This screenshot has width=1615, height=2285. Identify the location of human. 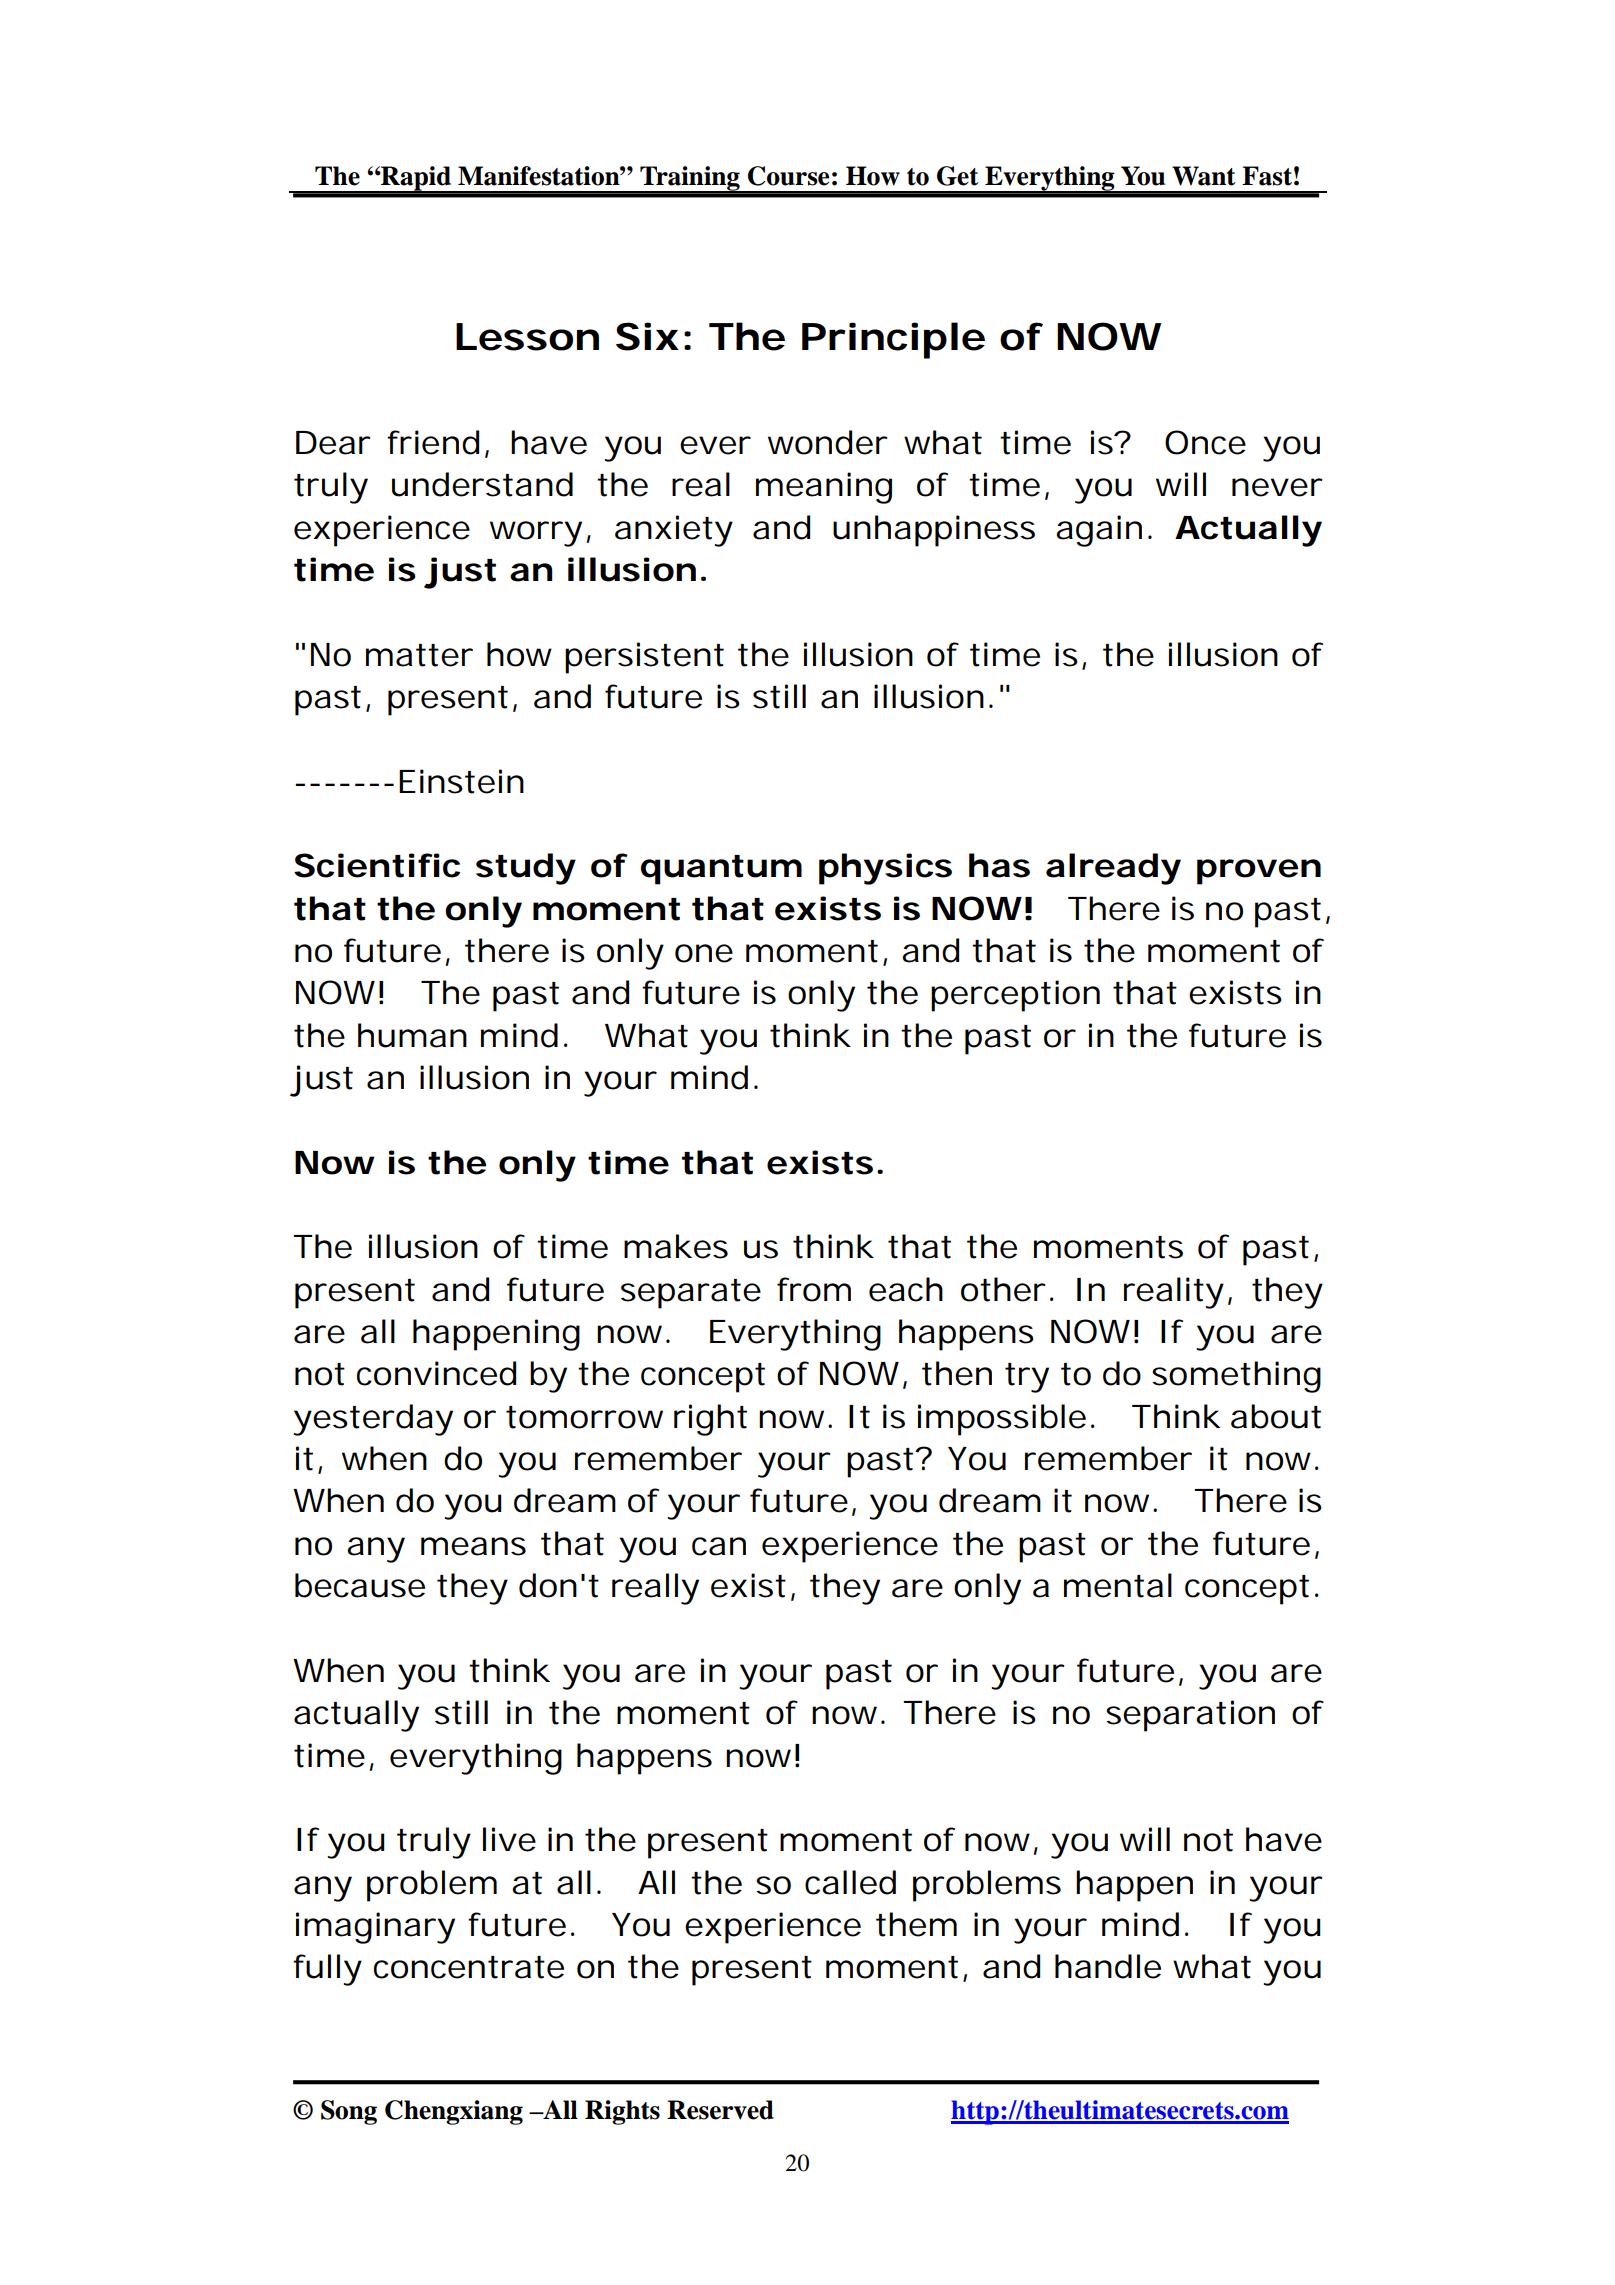
(410, 1035).
